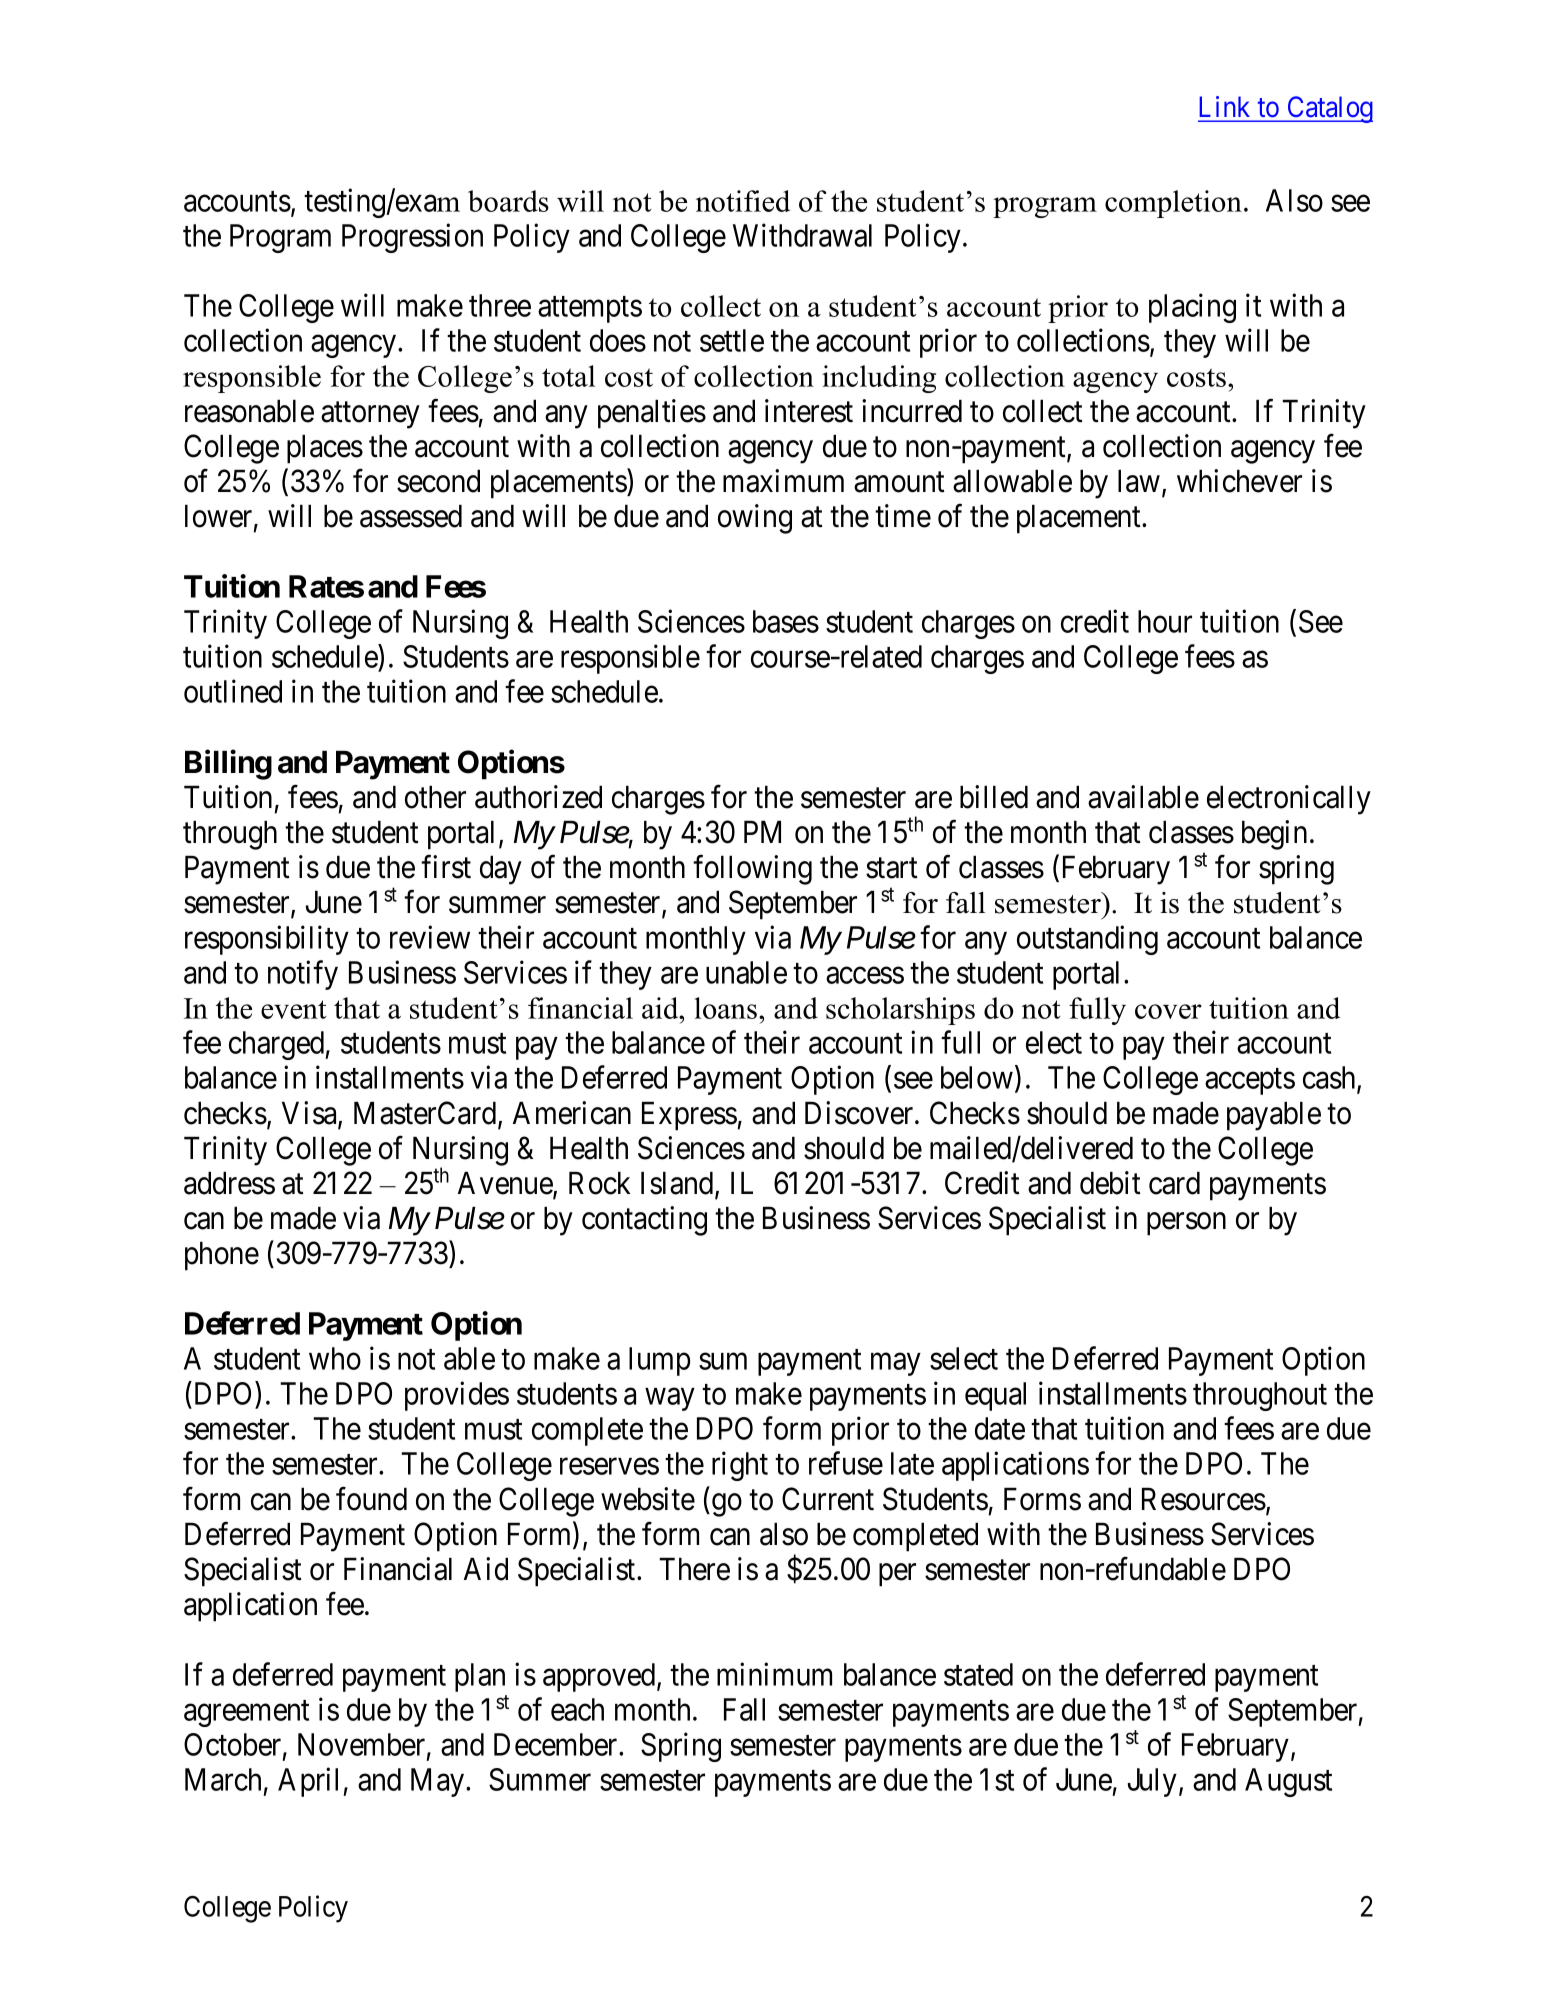 The width and height of the screenshot is (1556, 2014). I want to click on bases, so click(786, 621).
